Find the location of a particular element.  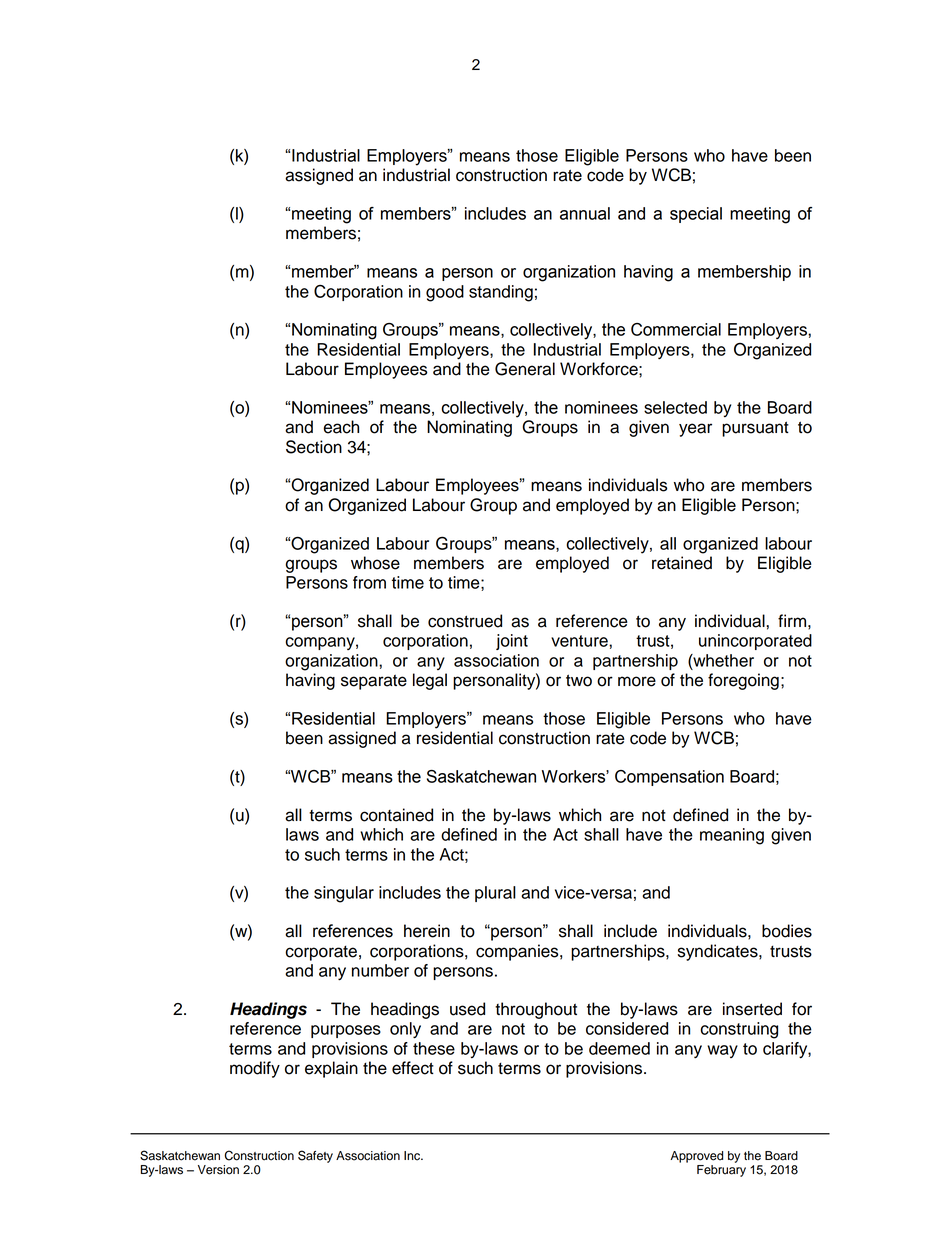

meaning is located at coordinates (732, 836).
